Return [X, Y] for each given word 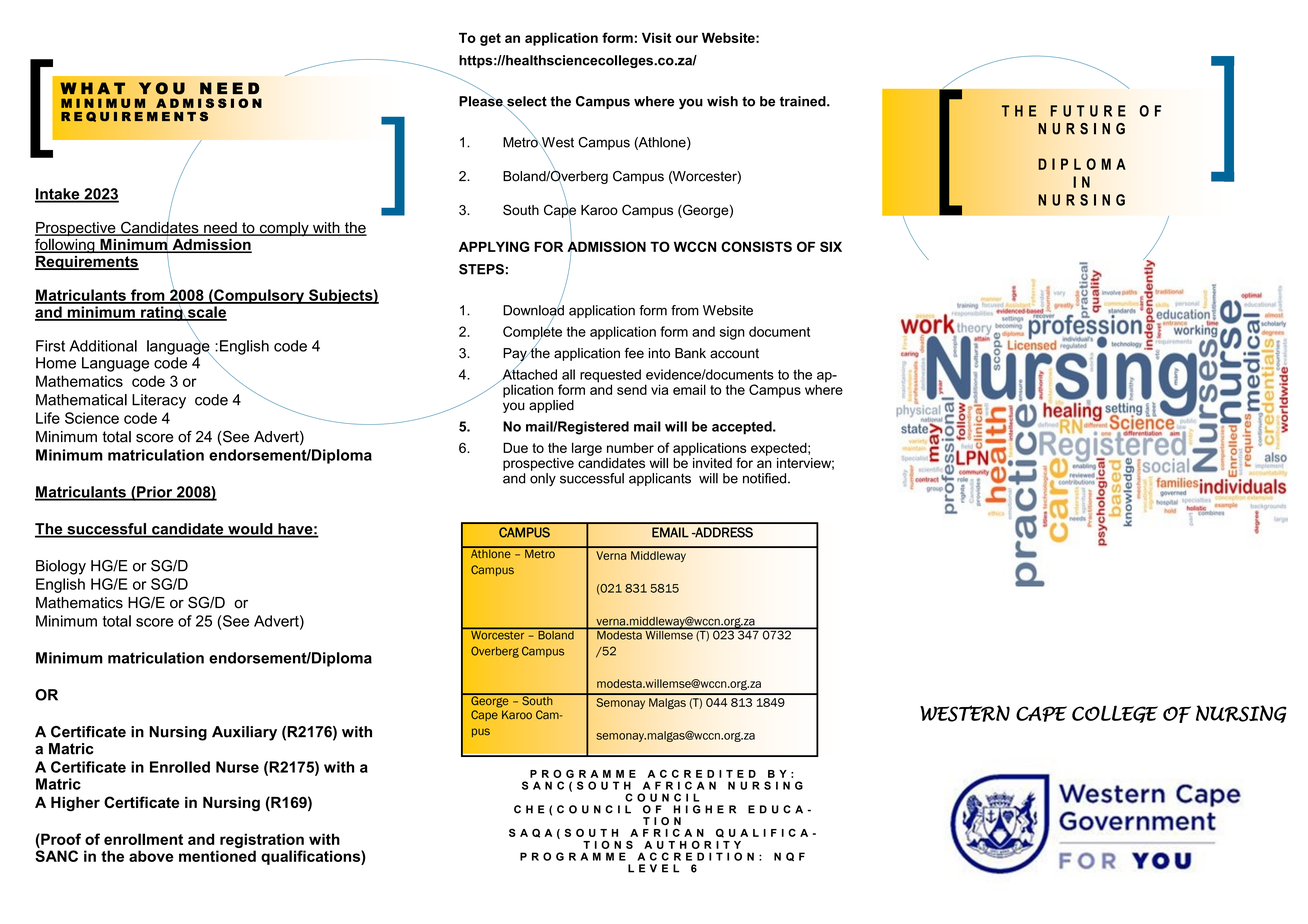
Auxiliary [244, 733]
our [687, 39]
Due [515, 448]
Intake [58, 195]
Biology [61, 567]
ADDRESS [723, 532]
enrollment [143, 839]
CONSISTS [756, 246]
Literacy [159, 401]
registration [262, 842]
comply [284, 229]
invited [712, 463]
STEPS [481, 269]
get [490, 39]
